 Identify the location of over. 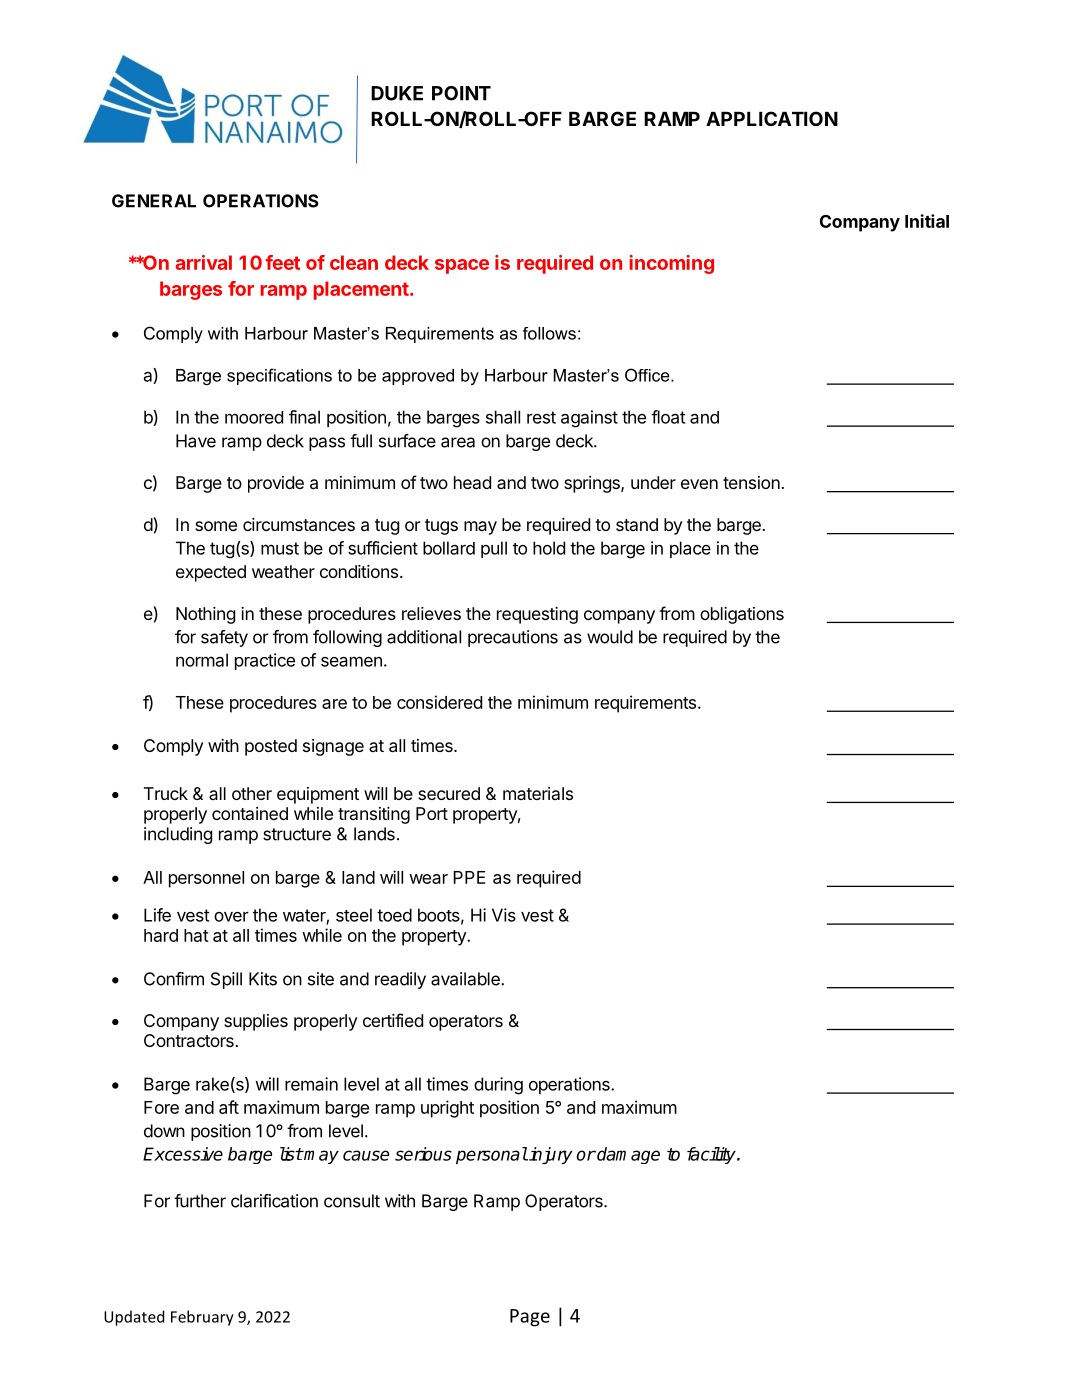
(231, 916).
